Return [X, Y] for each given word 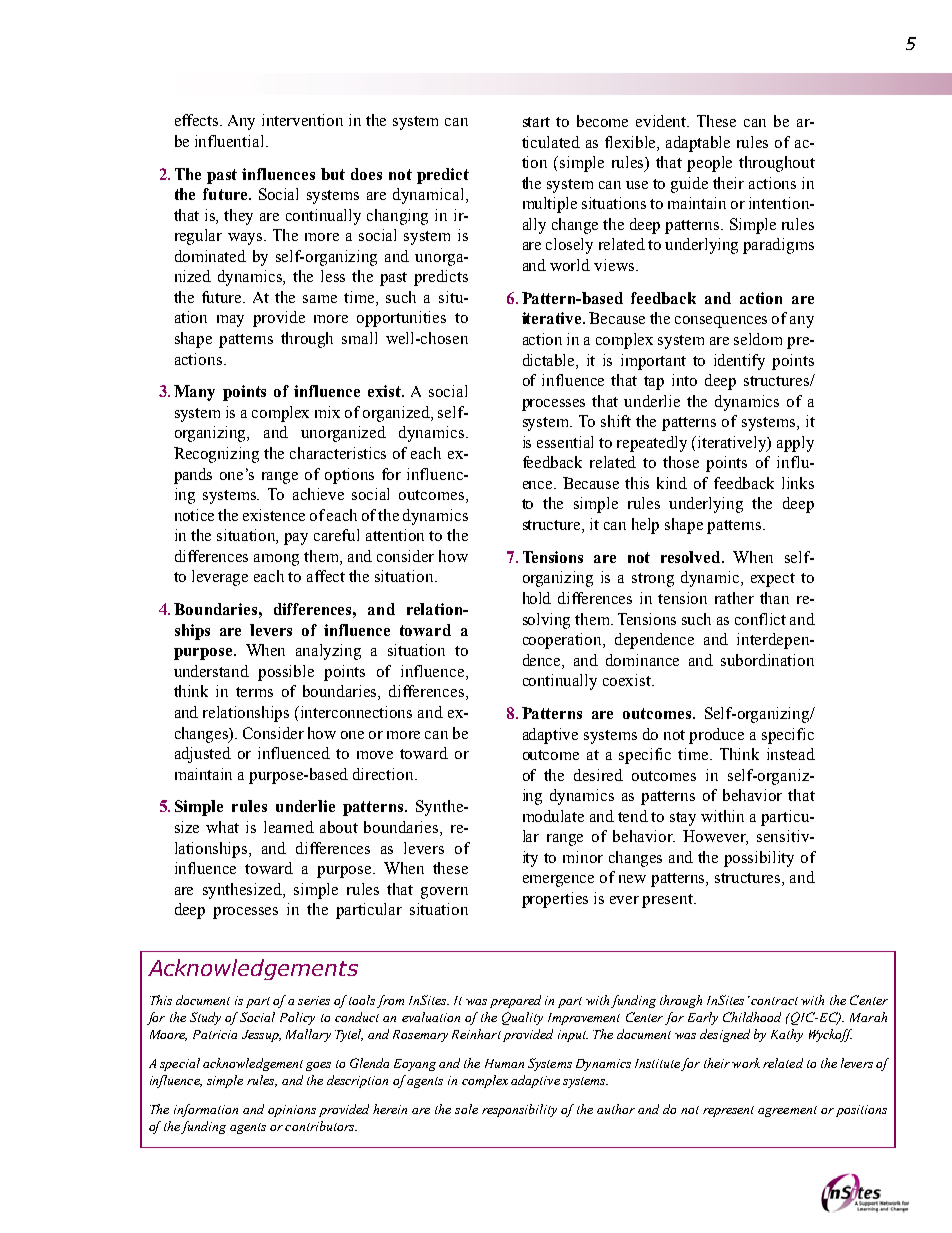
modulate [553, 816]
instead [791, 754]
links [798, 483]
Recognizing [216, 455]
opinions [292, 1111]
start [536, 122]
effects [198, 120]
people [709, 164]
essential [565, 442]
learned [289, 827]
